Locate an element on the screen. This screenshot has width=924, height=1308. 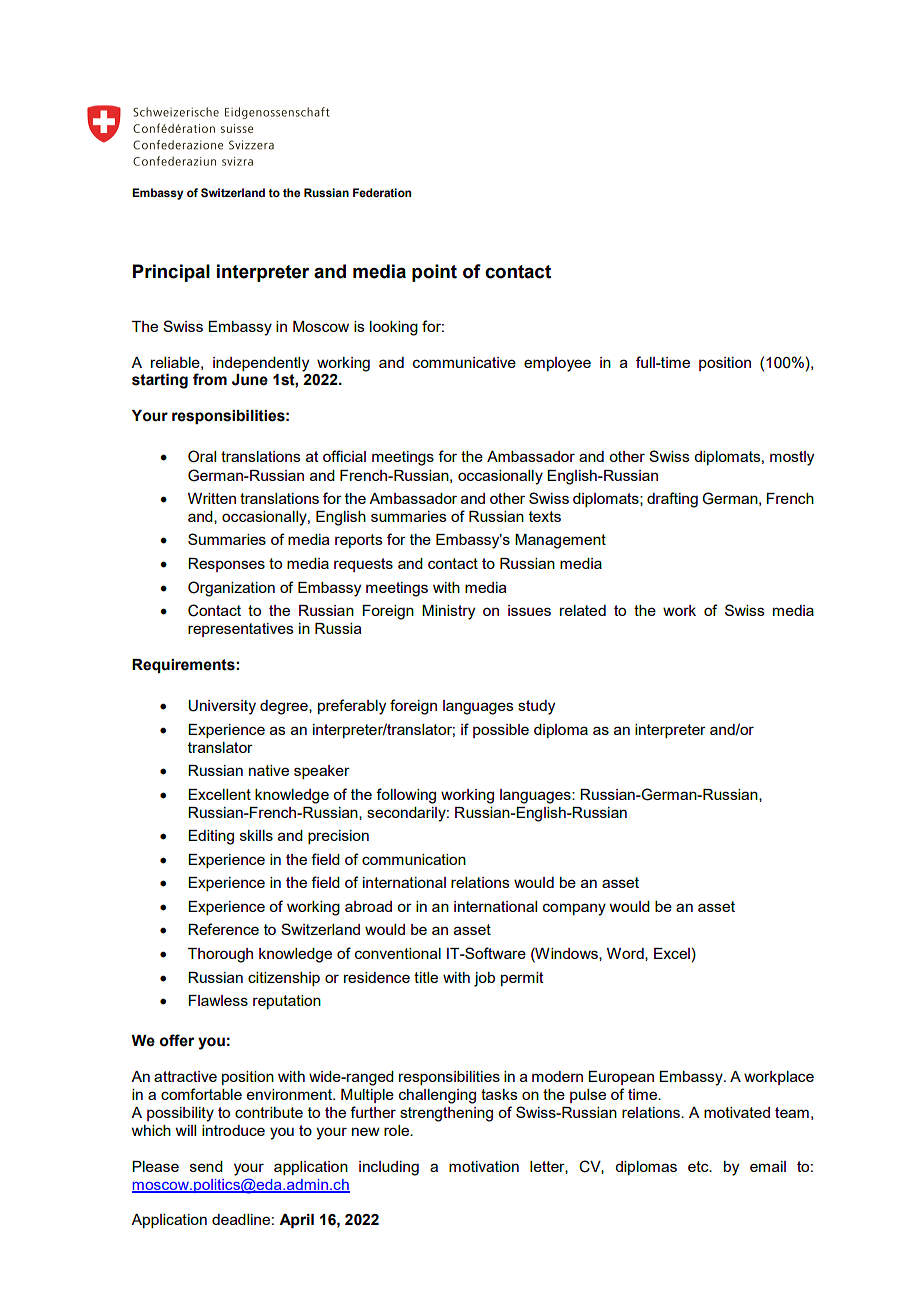
employee is located at coordinates (557, 364).
